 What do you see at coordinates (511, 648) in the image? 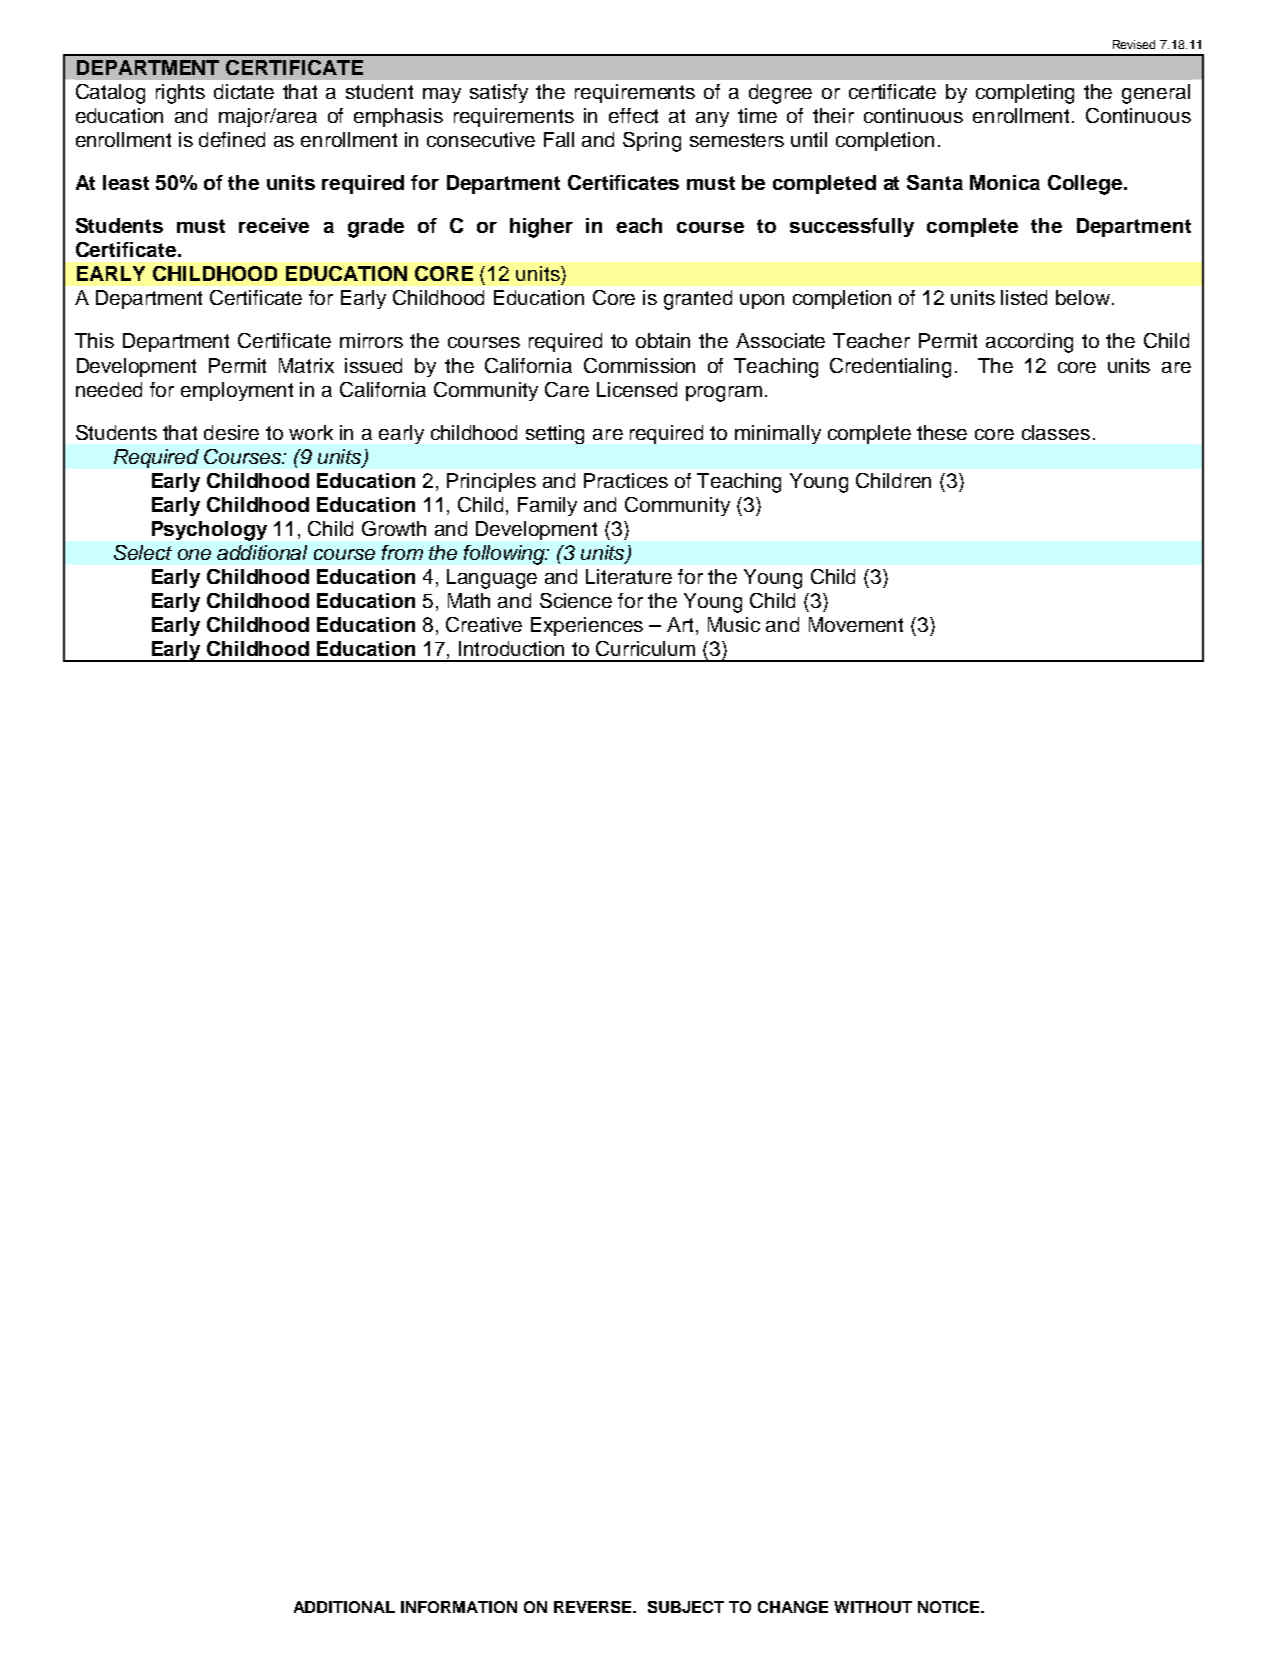
I see `Introduction` at bounding box center [511, 648].
